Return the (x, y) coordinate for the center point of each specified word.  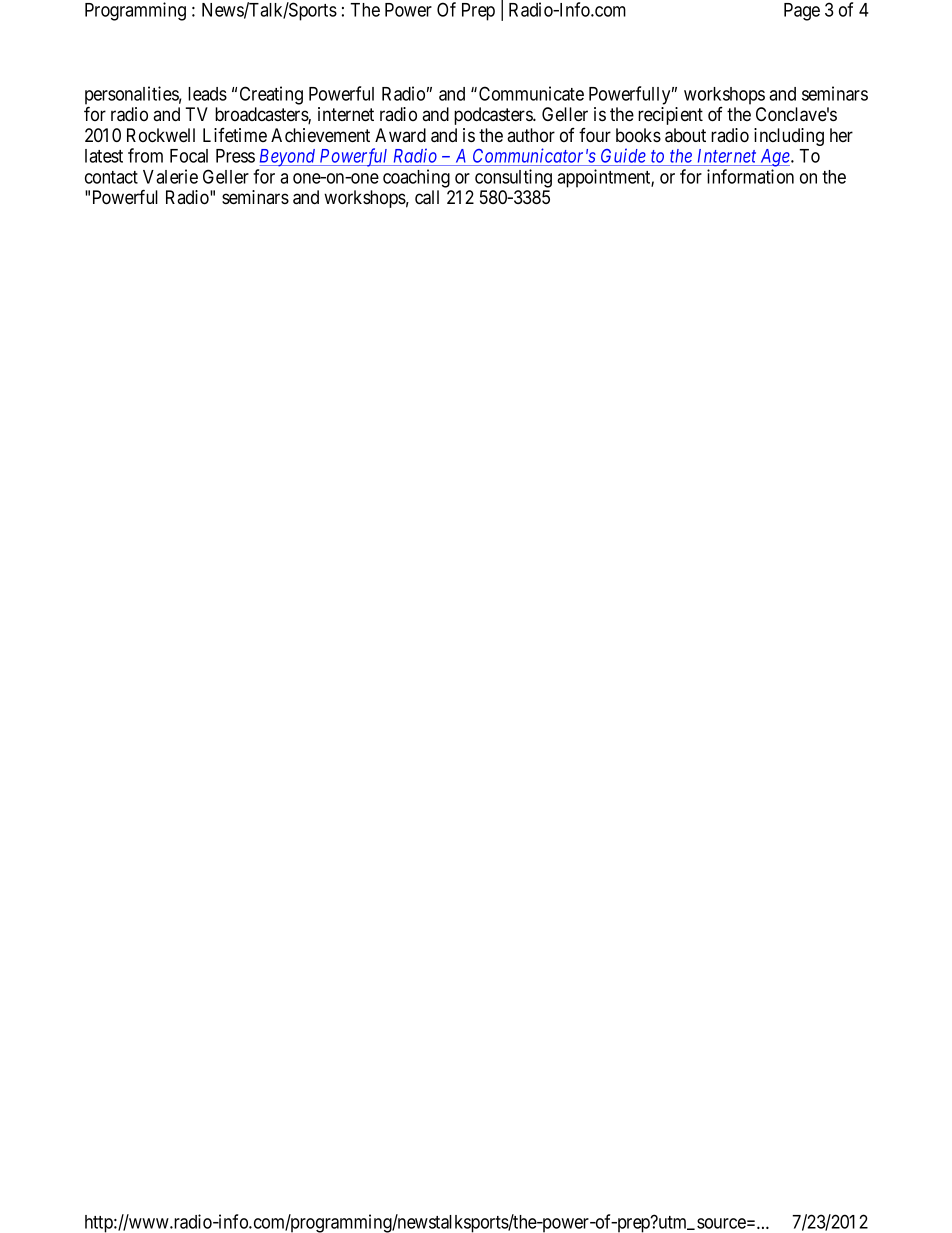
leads (207, 94)
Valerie (170, 176)
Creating (271, 95)
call (427, 197)
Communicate (531, 93)
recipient (670, 116)
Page (802, 12)
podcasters (494, 116)
